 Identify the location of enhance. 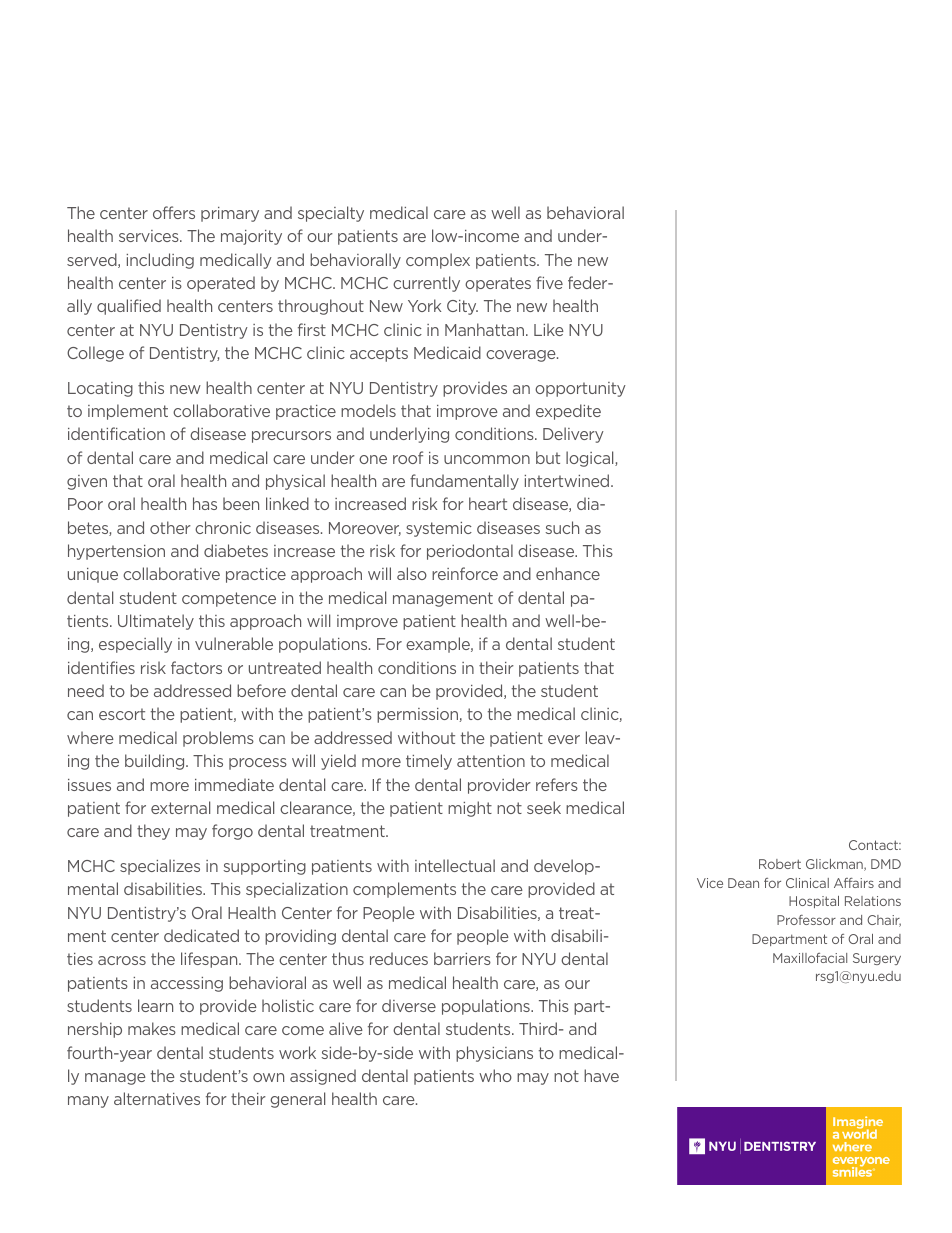
(568, 573).
